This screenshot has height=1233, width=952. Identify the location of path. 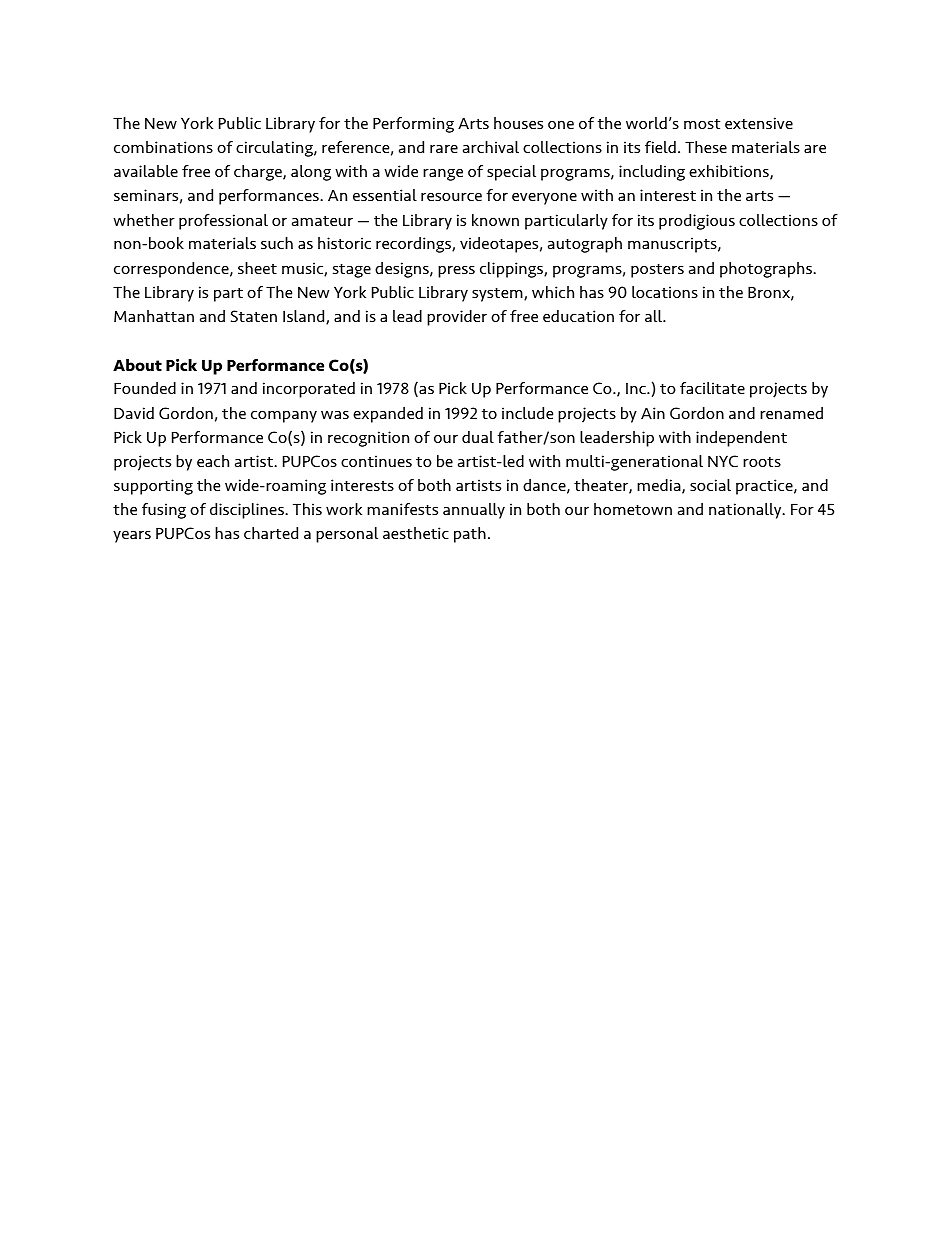
(470, 535).
